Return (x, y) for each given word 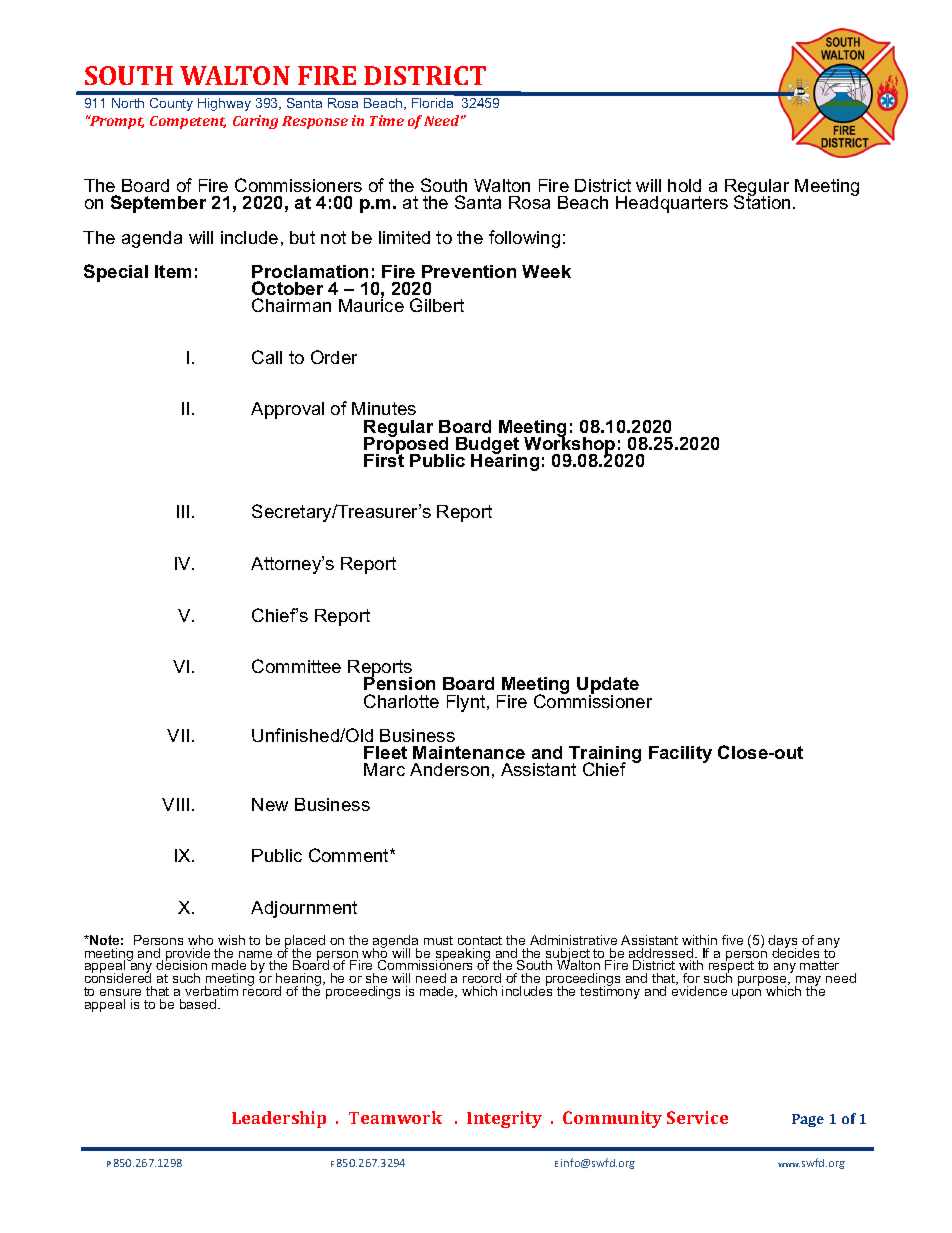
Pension (399, 682)
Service (697, 1117)
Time (387, 120)
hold (684, 185)
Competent (188, 122)
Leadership (279, 1119)
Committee (296, 666)
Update (608, 687)
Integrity (504, 1119)
